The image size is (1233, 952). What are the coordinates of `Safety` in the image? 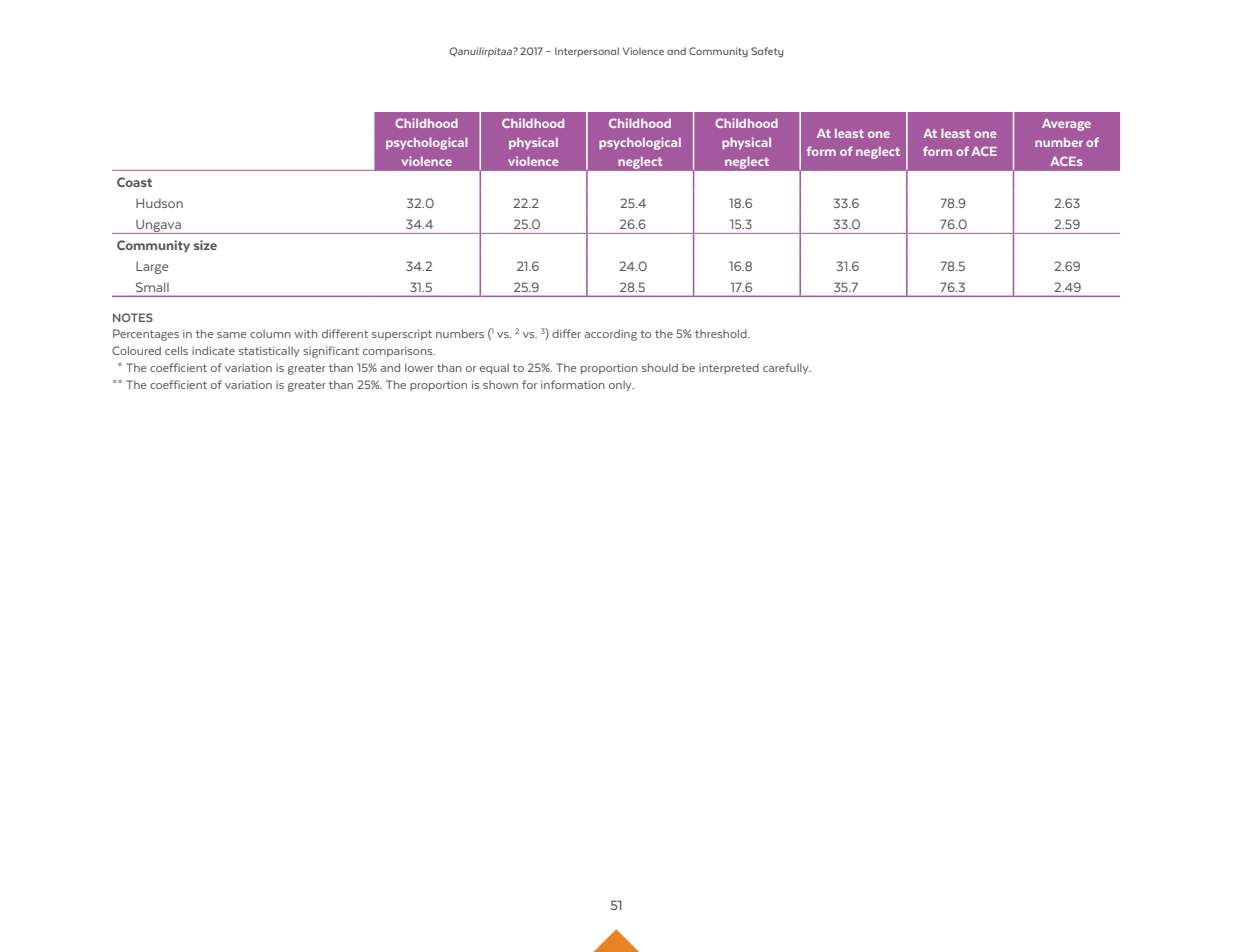 It's located at (767, 52).
